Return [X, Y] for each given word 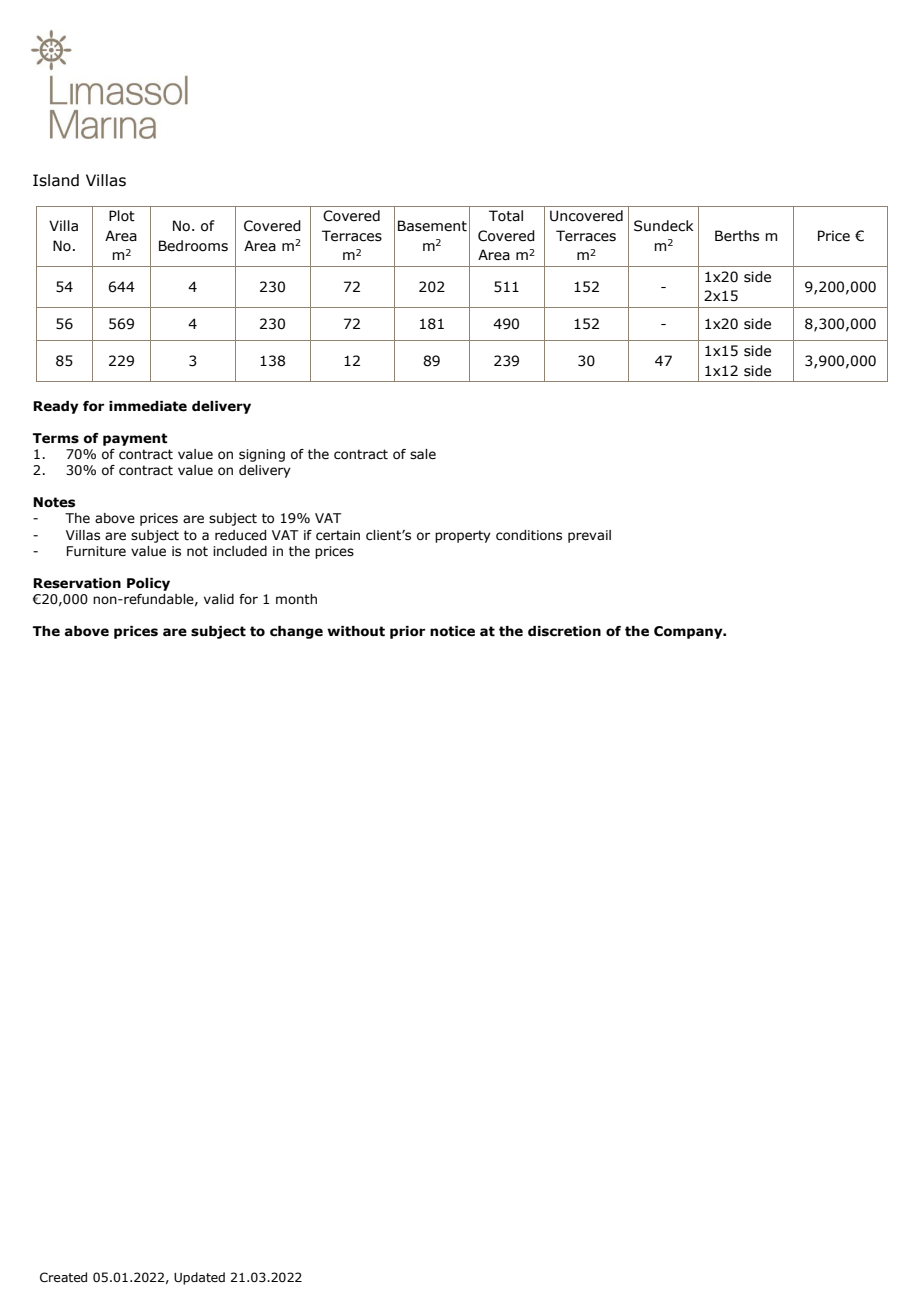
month [296, 599]
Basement [432, 226]
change [296, 632]
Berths [737, 236]
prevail [589, 536]
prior [407, 632]
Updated [199, 1278]
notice [452, 631]
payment [135, 439]
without [356, 631]
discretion [564, 631]
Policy [148, 584]
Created [63, 1277]
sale [423, 454]
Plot [122, 216]
